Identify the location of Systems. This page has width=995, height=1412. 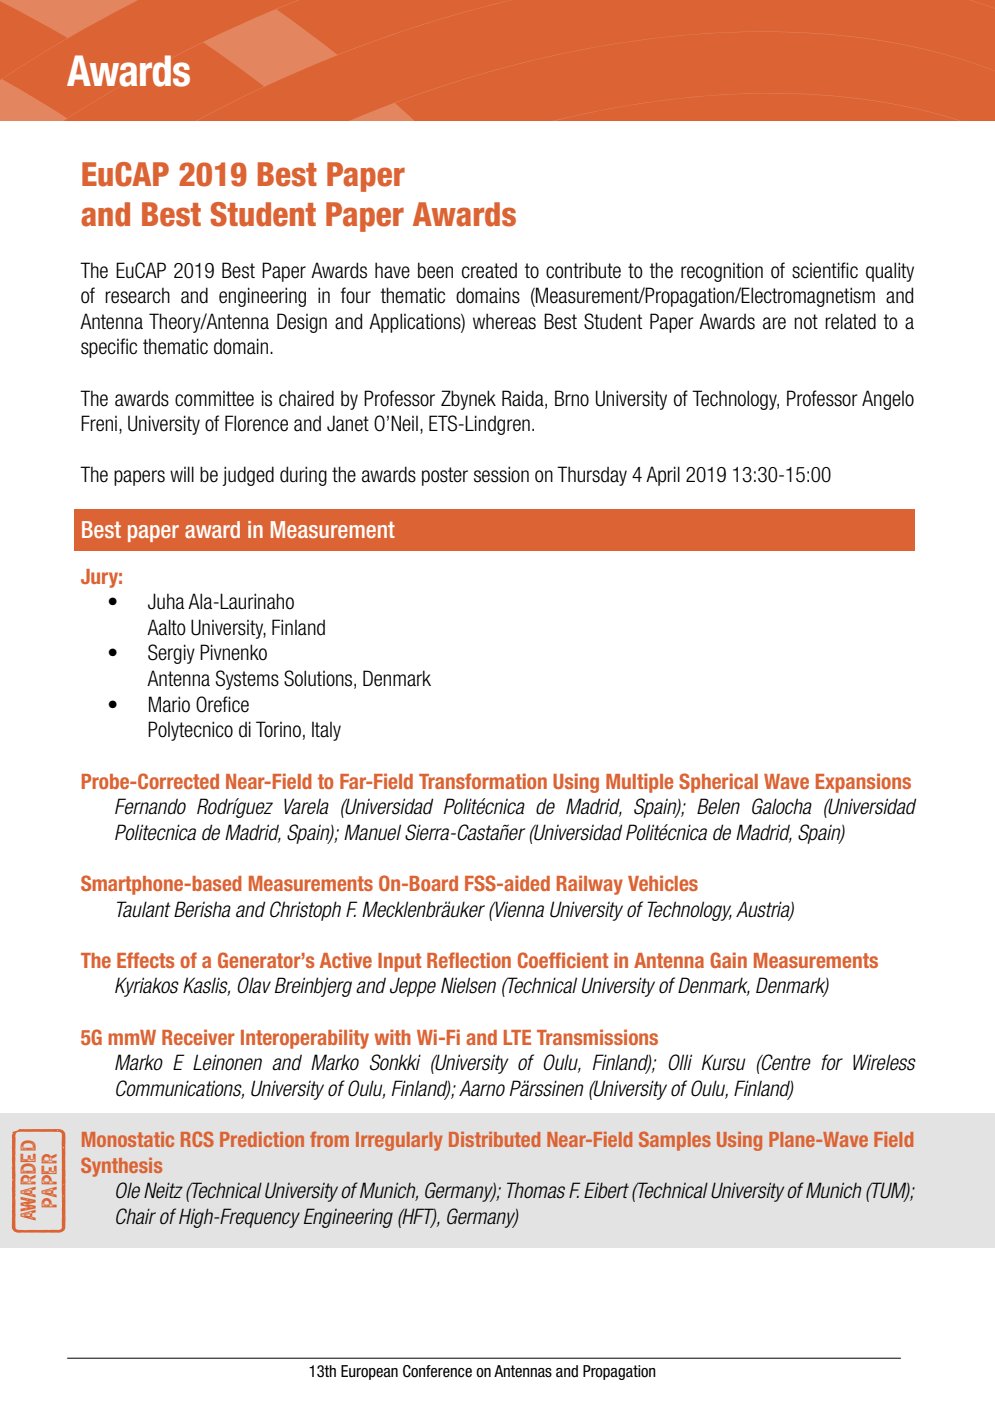
(247, 680).
